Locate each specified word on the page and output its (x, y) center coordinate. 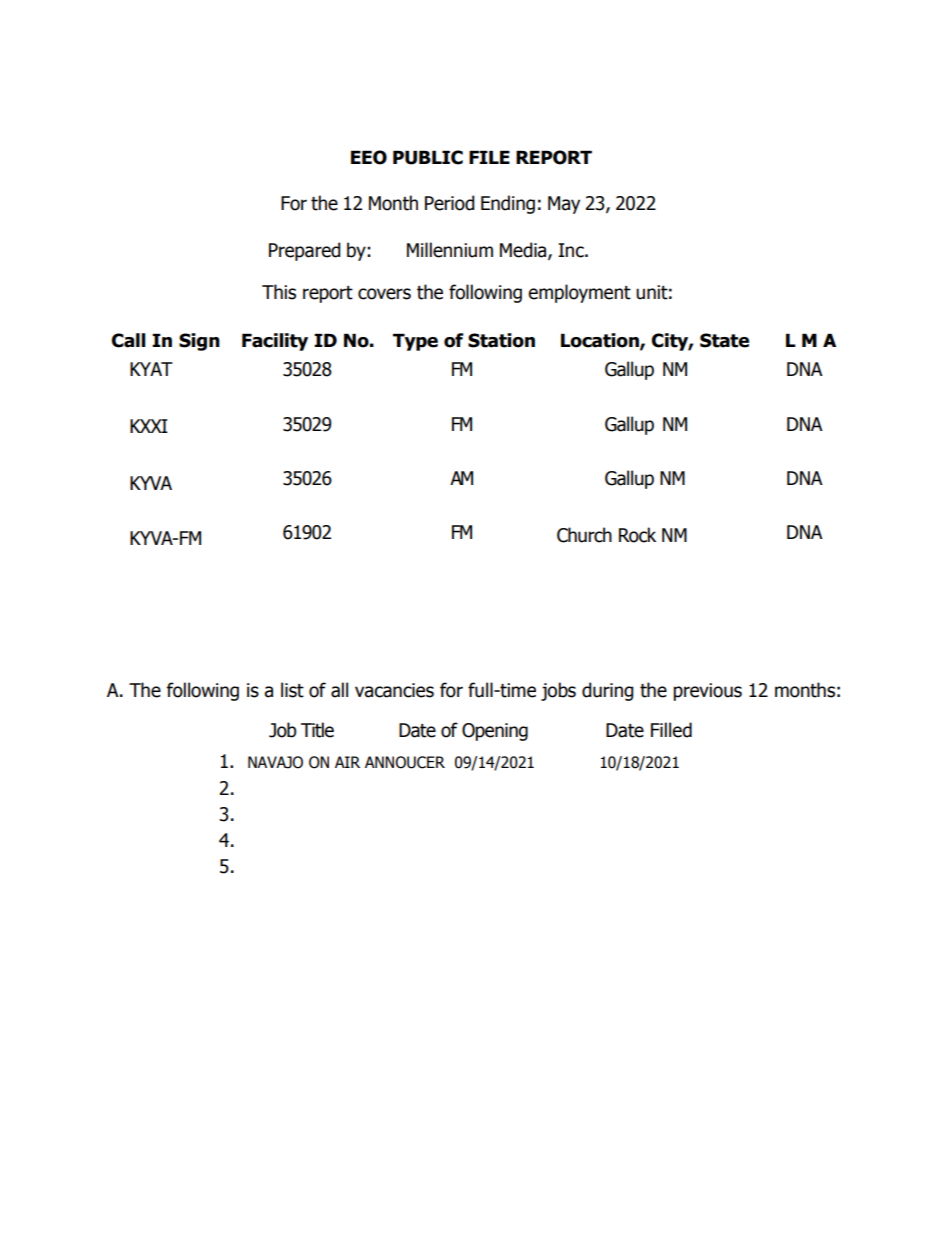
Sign (199, 342)
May (564, 205)
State (724, 340)
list (292, 690)
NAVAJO (275, 762)
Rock (637, 535)
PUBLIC (428, 157)
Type (415, 342)
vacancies (394, 690)
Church (584, 535)
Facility (275, 342)
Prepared (305, 251)
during (608, 691)
